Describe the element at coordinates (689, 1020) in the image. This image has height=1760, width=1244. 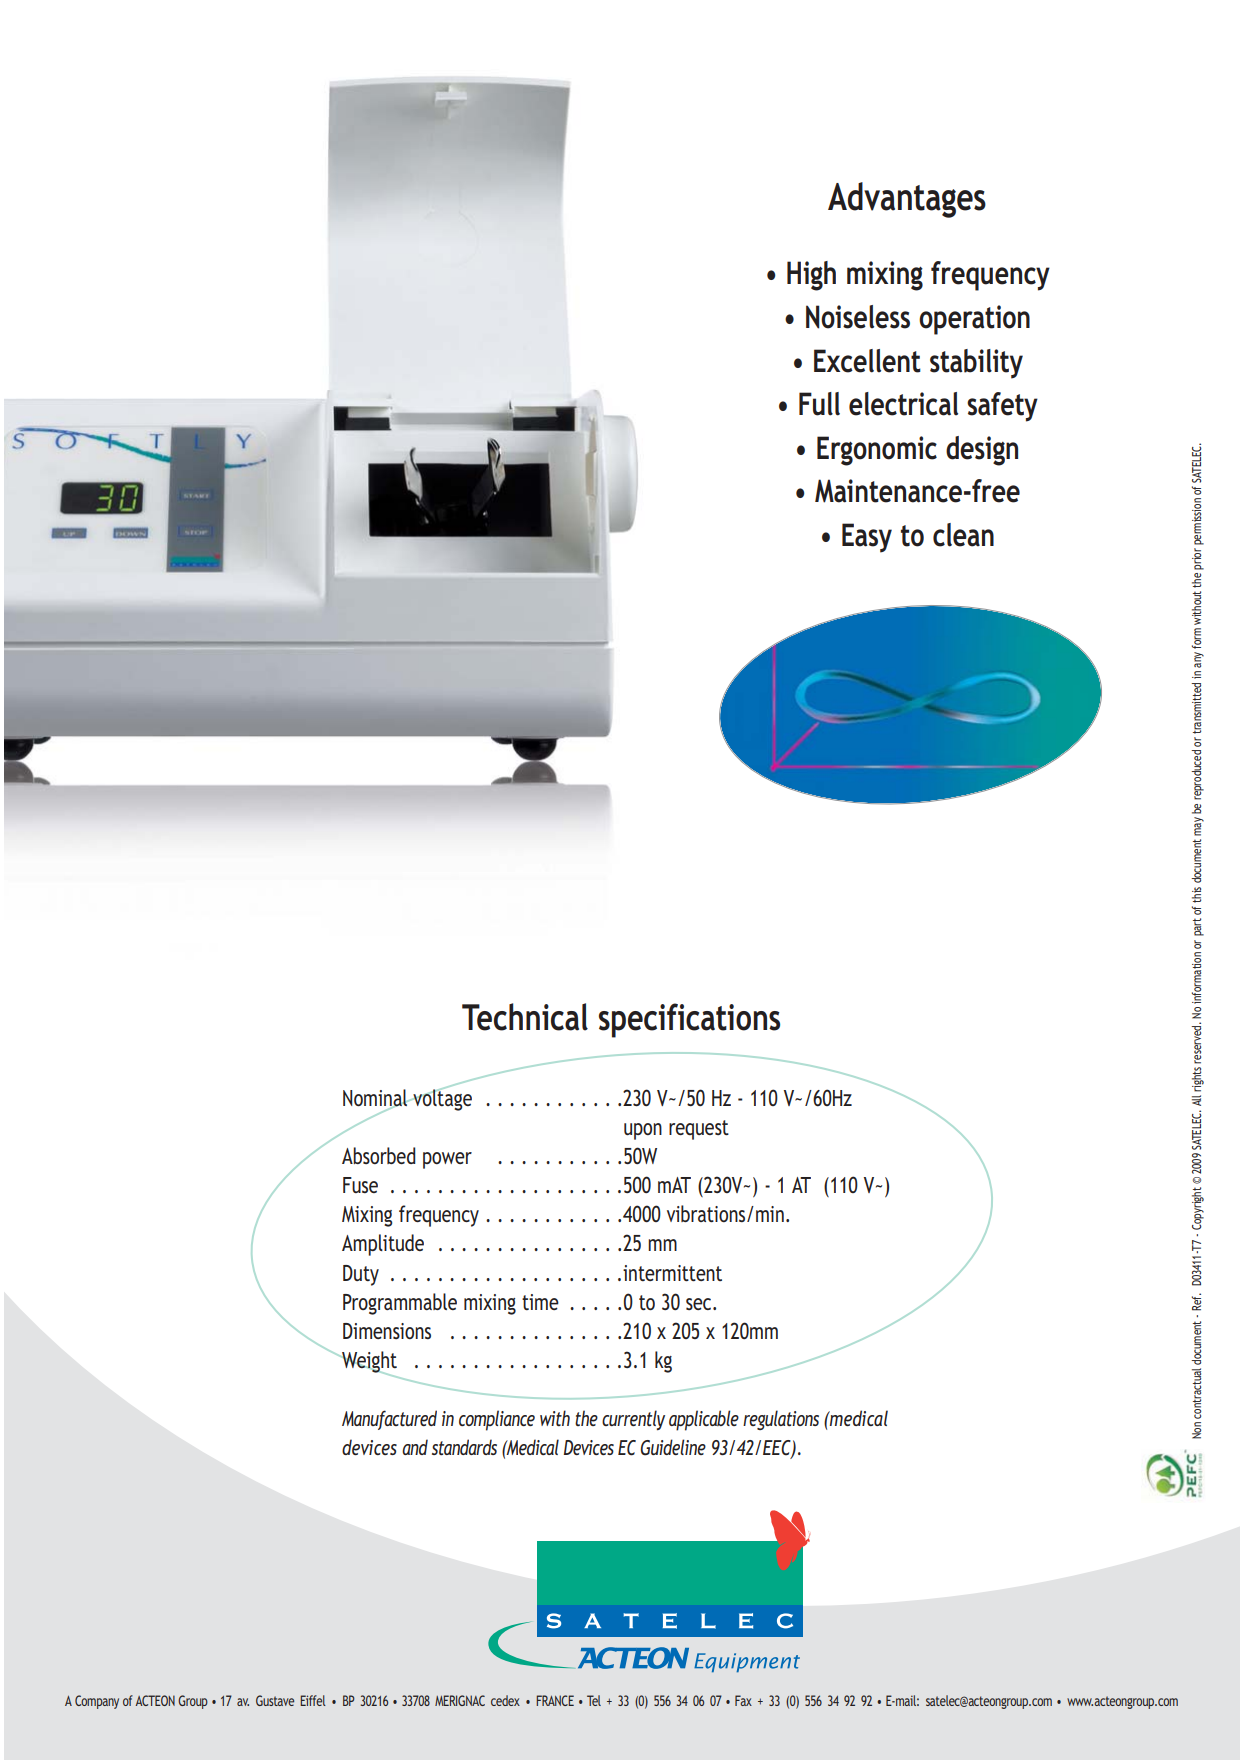
I see `specifications` at that location.
